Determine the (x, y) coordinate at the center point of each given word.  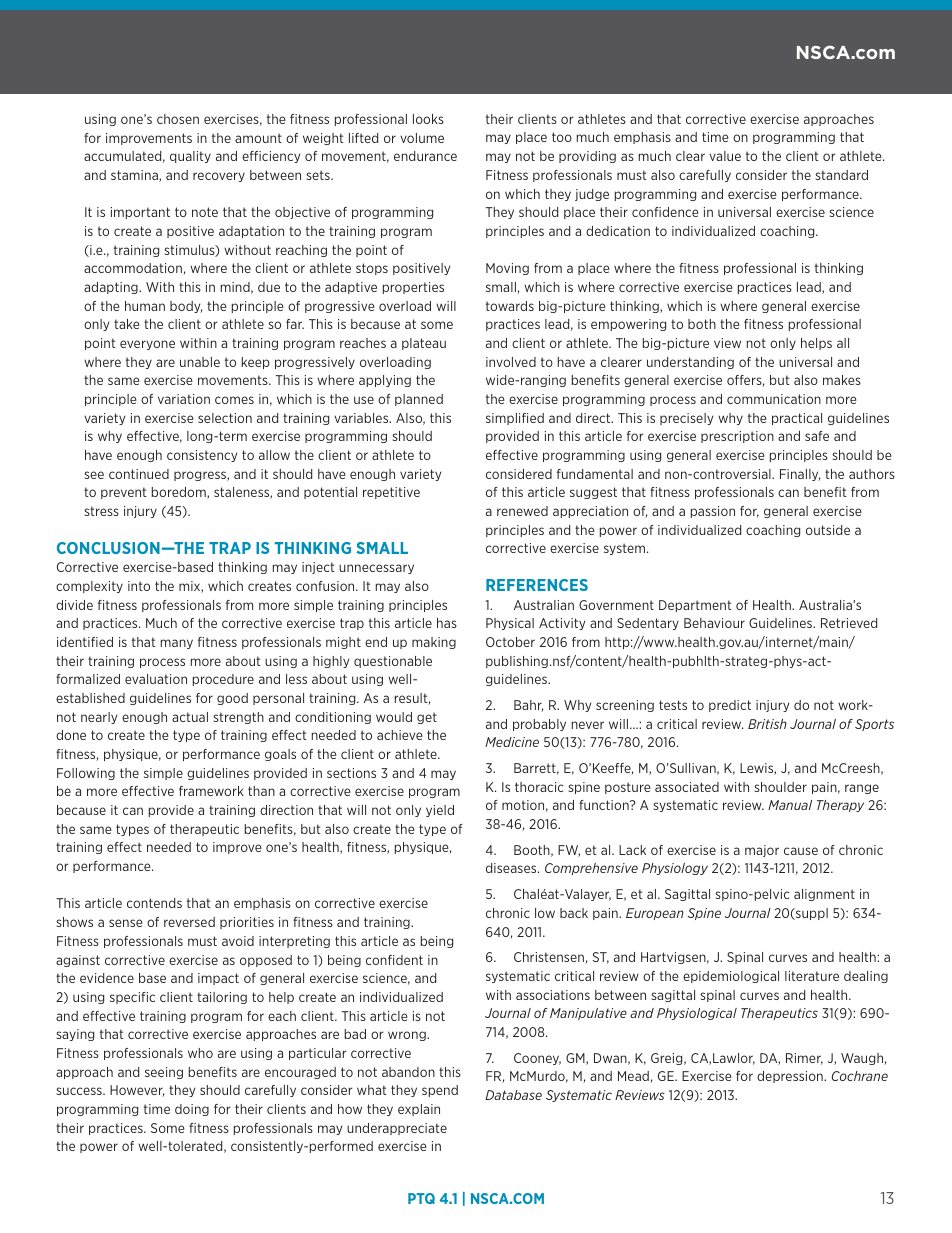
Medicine (512, 742)
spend (440, 1091)
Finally (800, 475)
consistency (202, 456)
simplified (515, 419)
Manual (790, 805)
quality (190, 157)
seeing (164, 1073)
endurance (425, 156)
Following (86, 774)
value (725, 156)
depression (791, 1077)
